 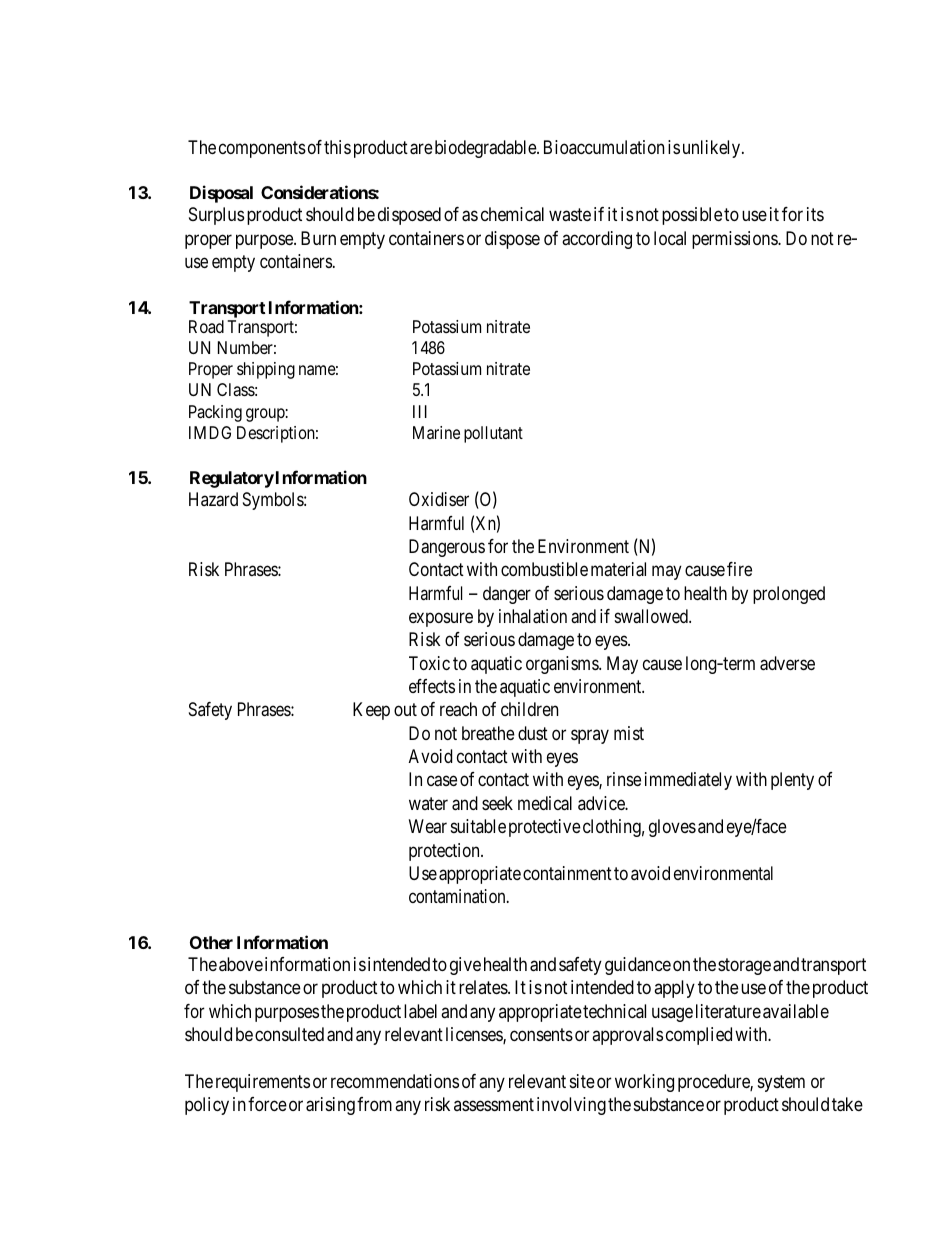 I want to click on assessment, so click(x=494, y=1104).
